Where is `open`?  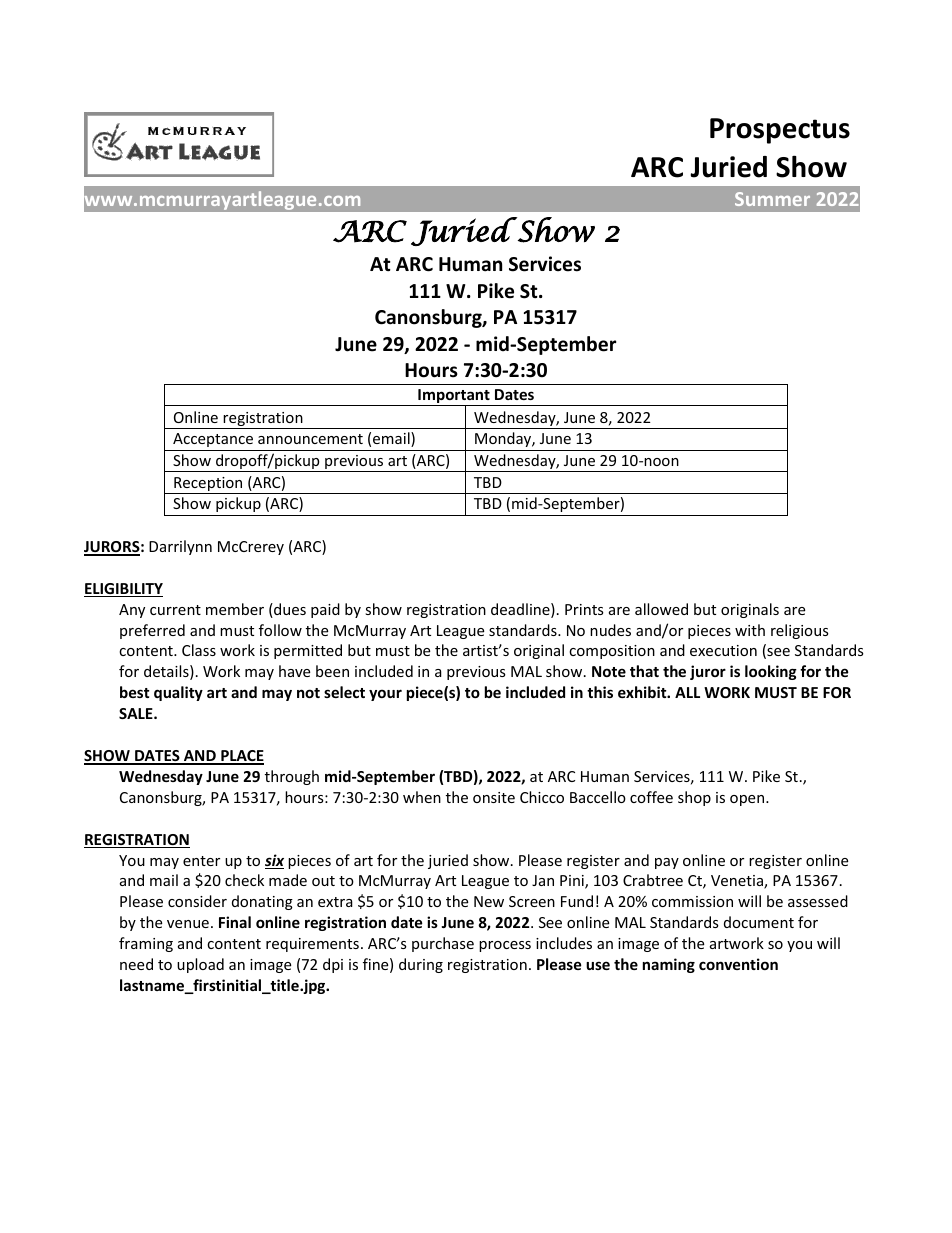 open is located at coordinates (748, 800).
